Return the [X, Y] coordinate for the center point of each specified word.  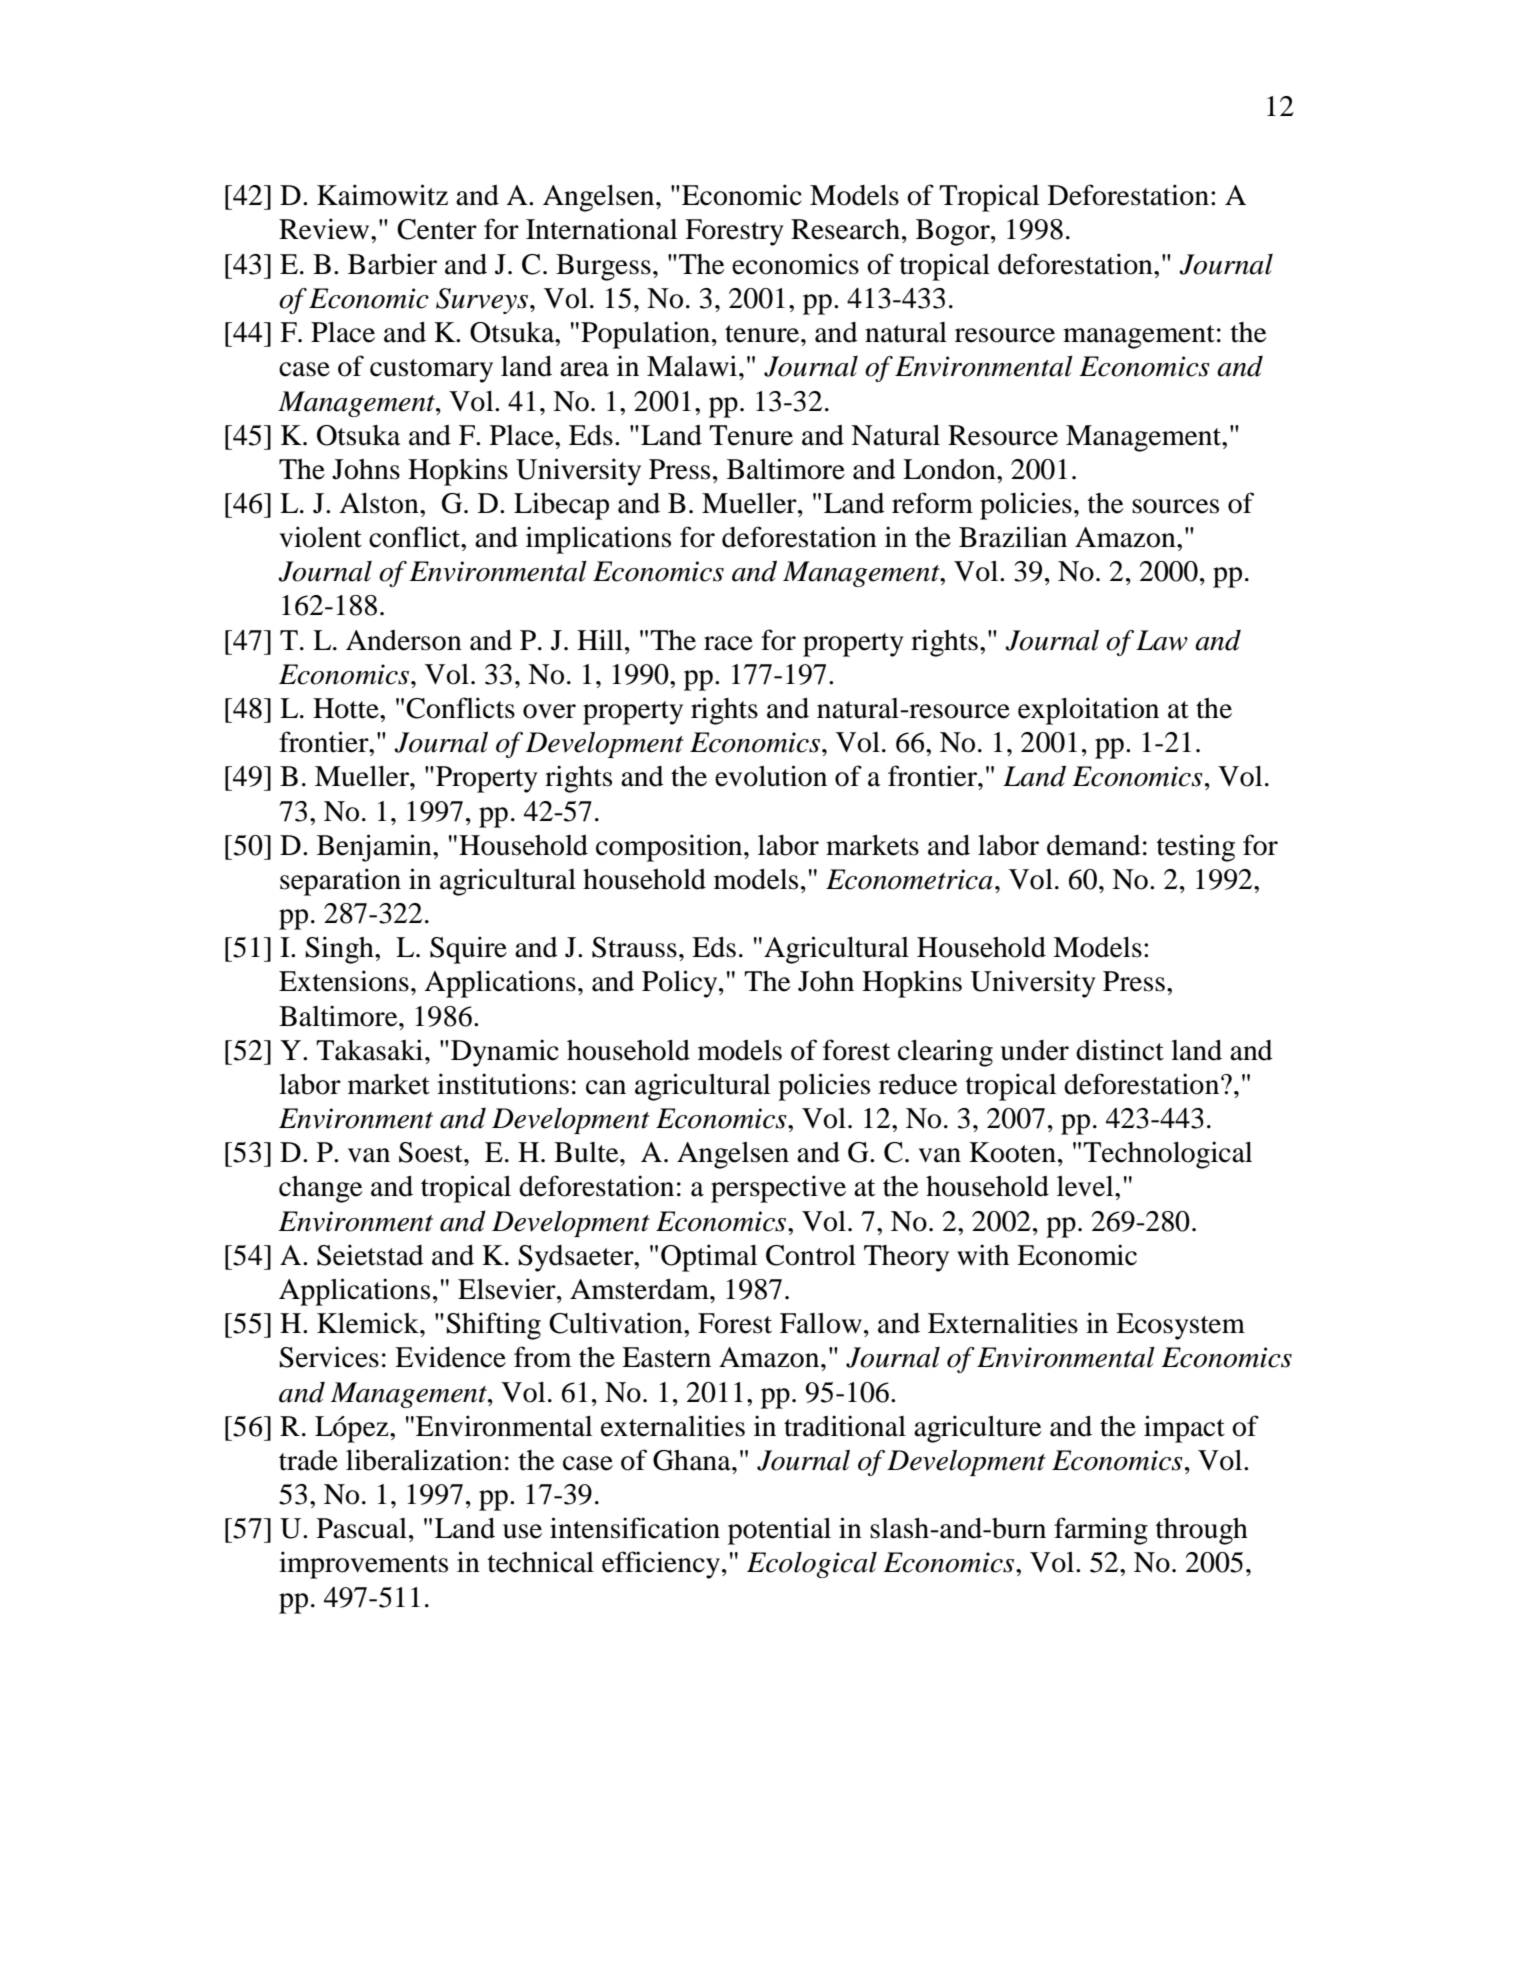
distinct [1120, 1050]
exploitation [1088, 711]
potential [779, 1531]
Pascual [362, 1528]
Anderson [404, 640]
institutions [503, 1084]
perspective [778, 1189]
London [950, 469]
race [728, 643]
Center [437, 229]
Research [847, 229]
